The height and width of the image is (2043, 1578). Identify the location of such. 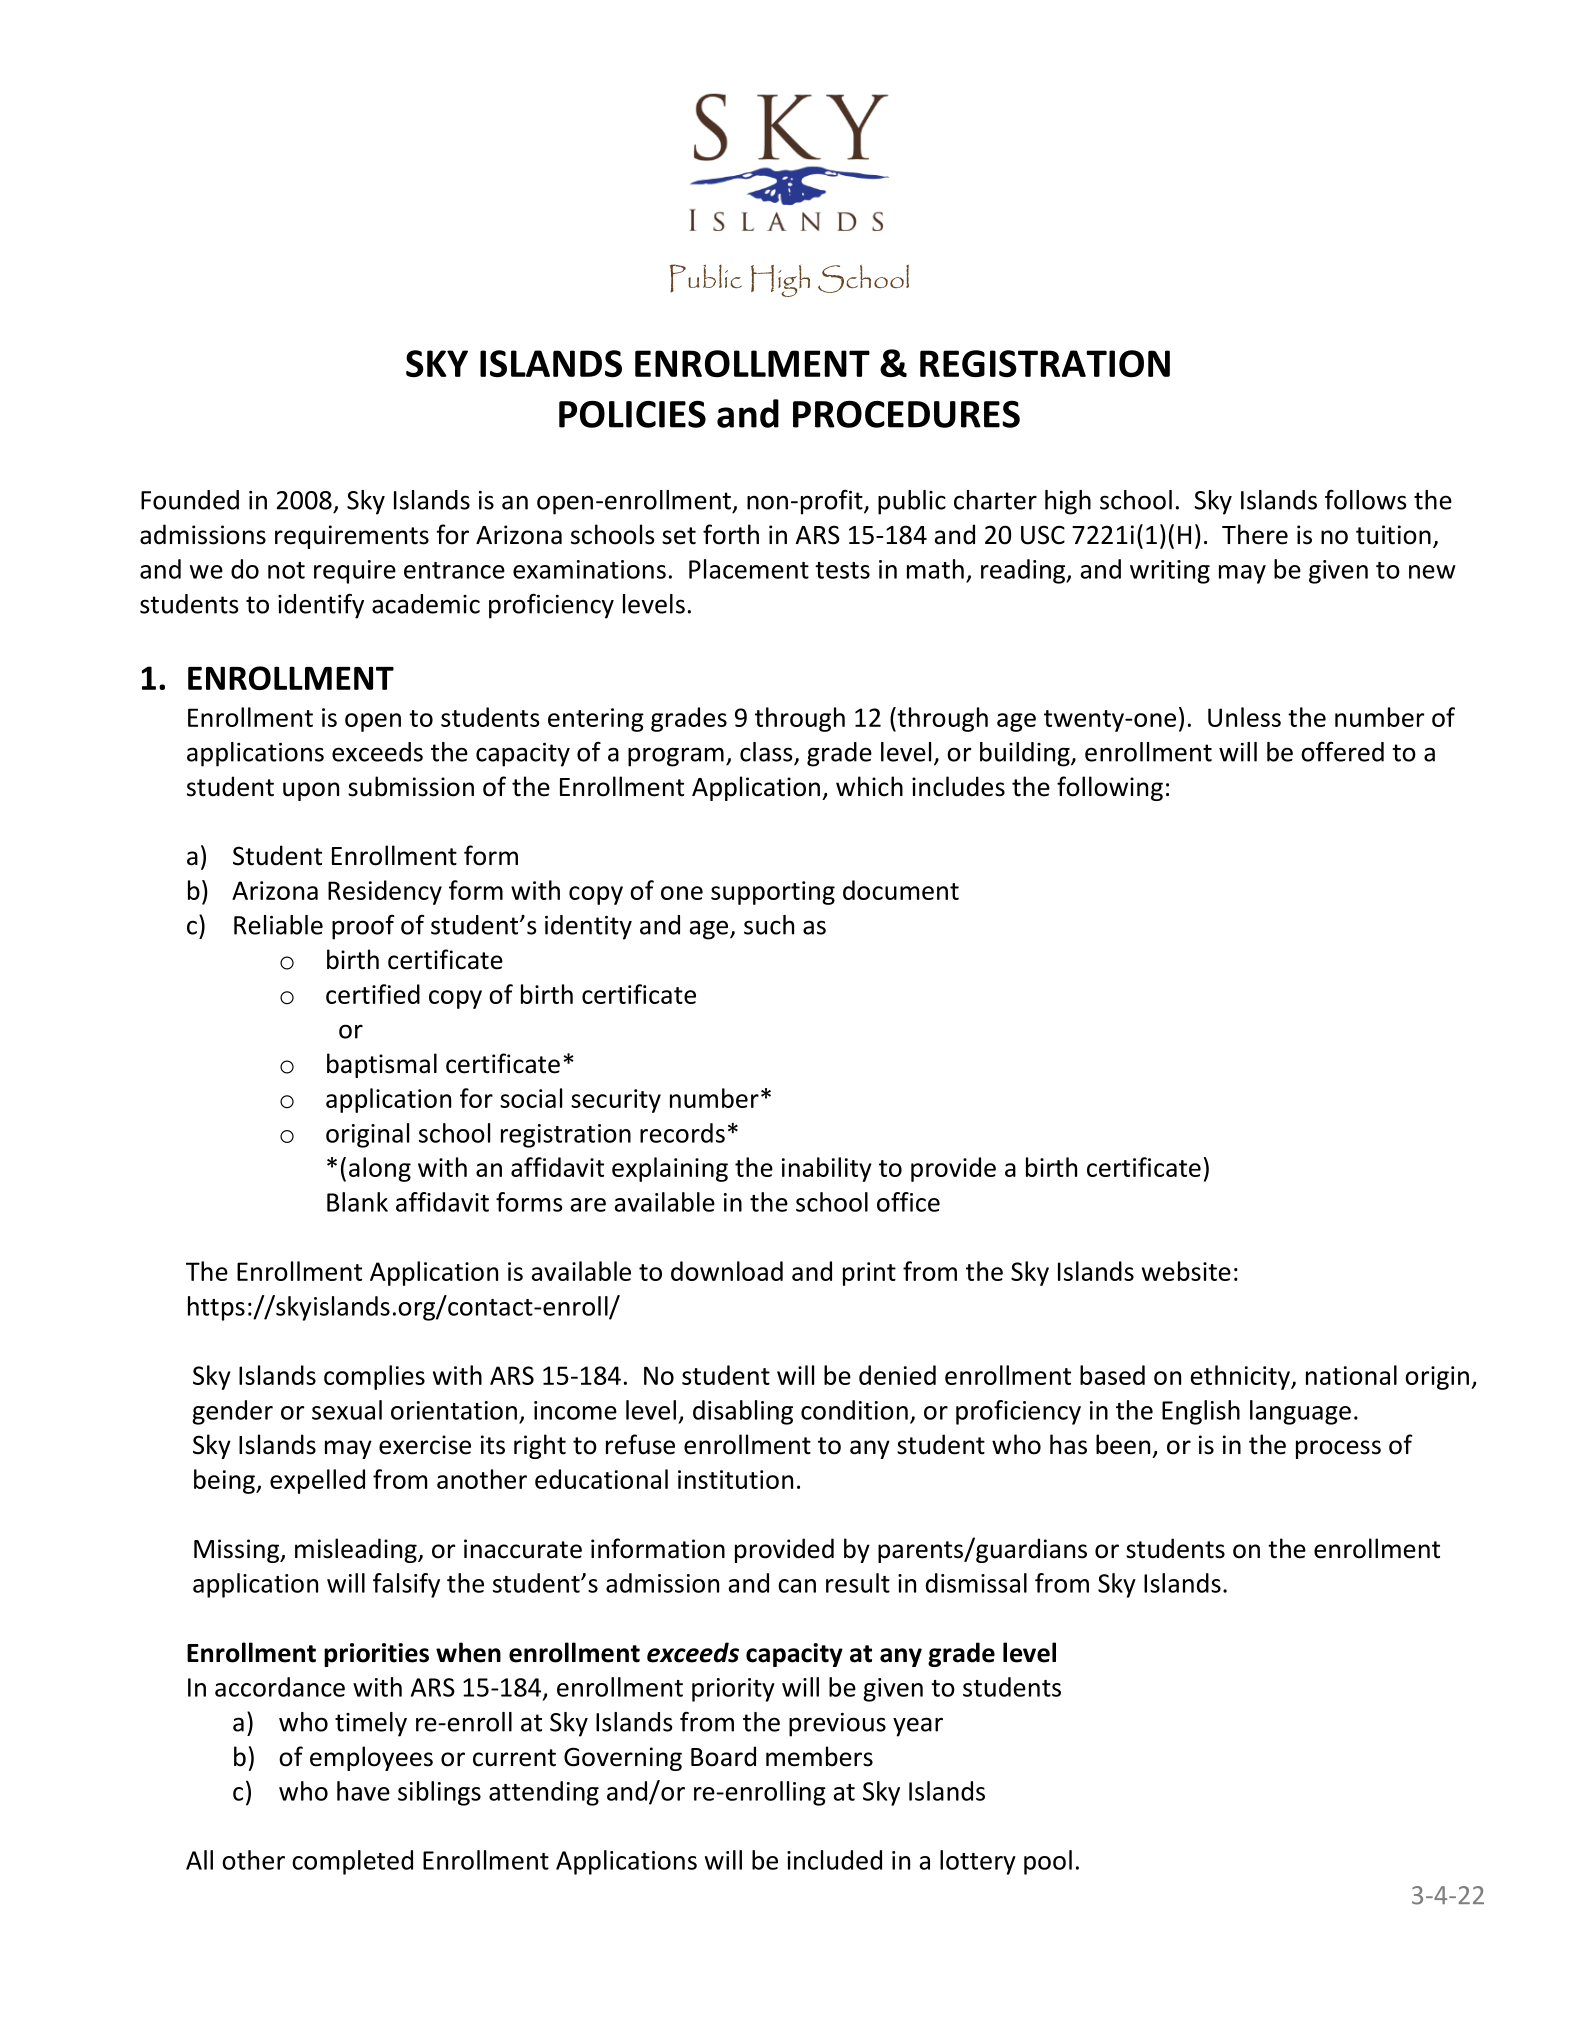
(769, 925).
